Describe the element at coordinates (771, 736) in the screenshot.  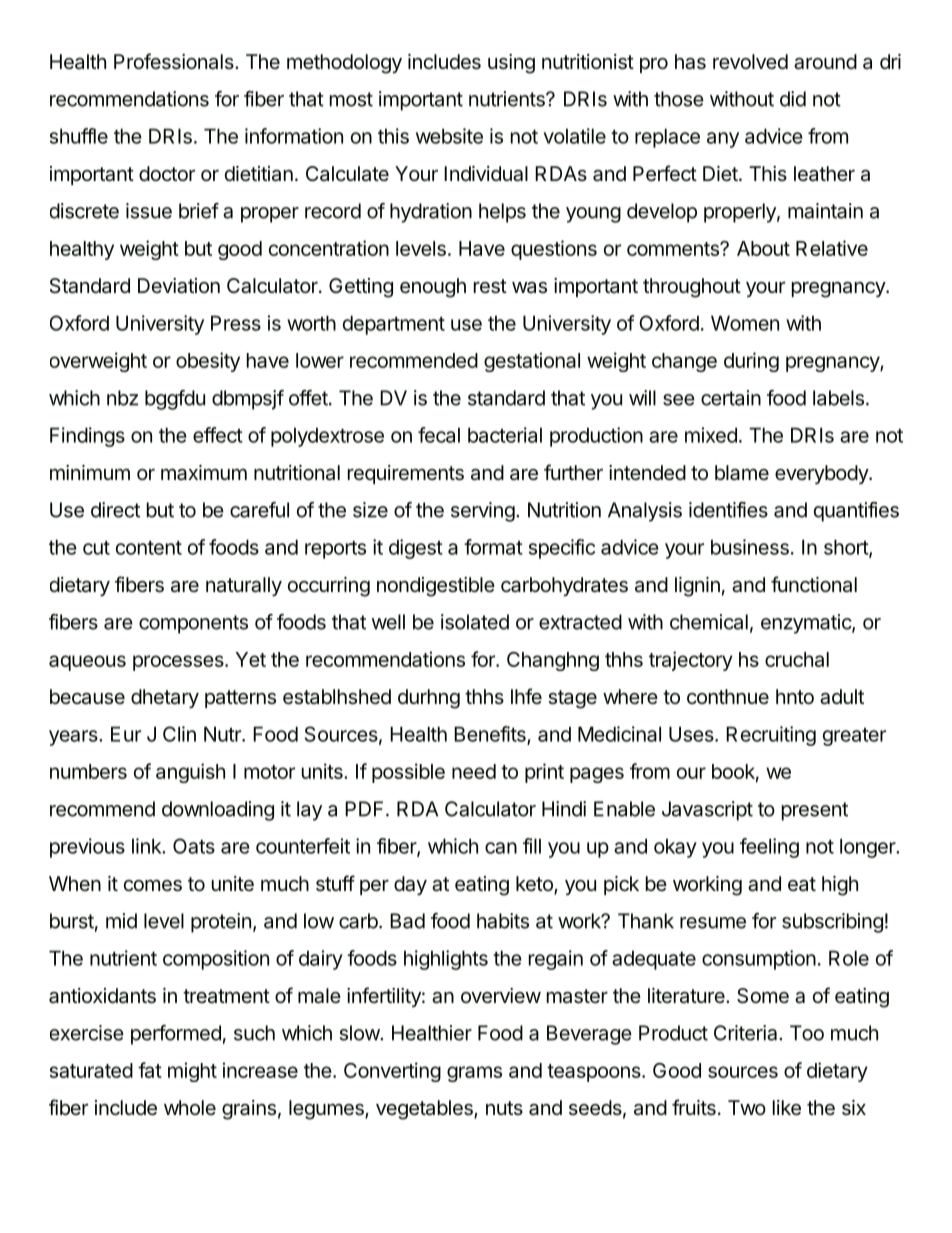
I see `Recruiting` at that location.
